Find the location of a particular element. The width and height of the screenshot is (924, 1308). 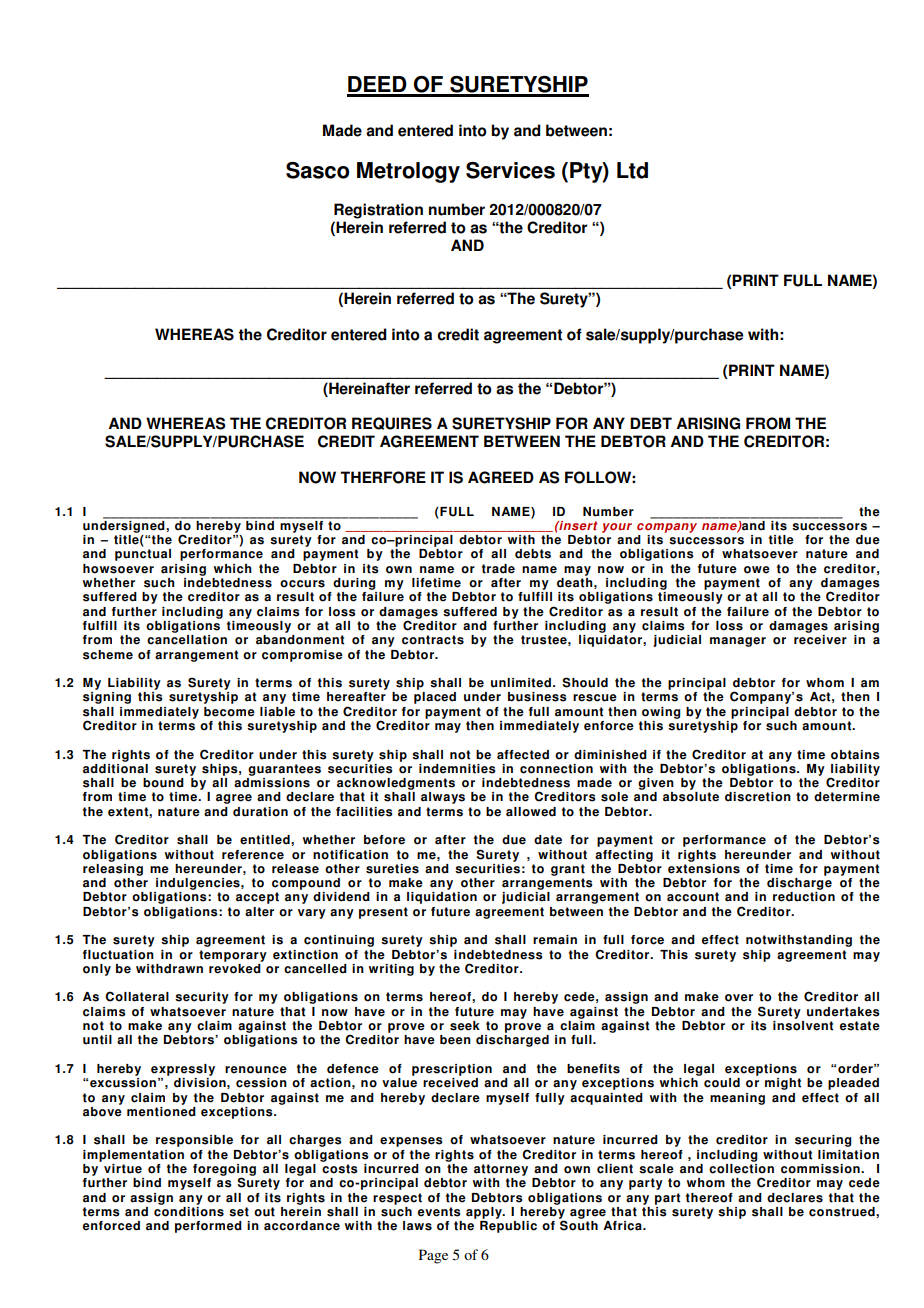

conditions is located at coordinates (189, 1210).
